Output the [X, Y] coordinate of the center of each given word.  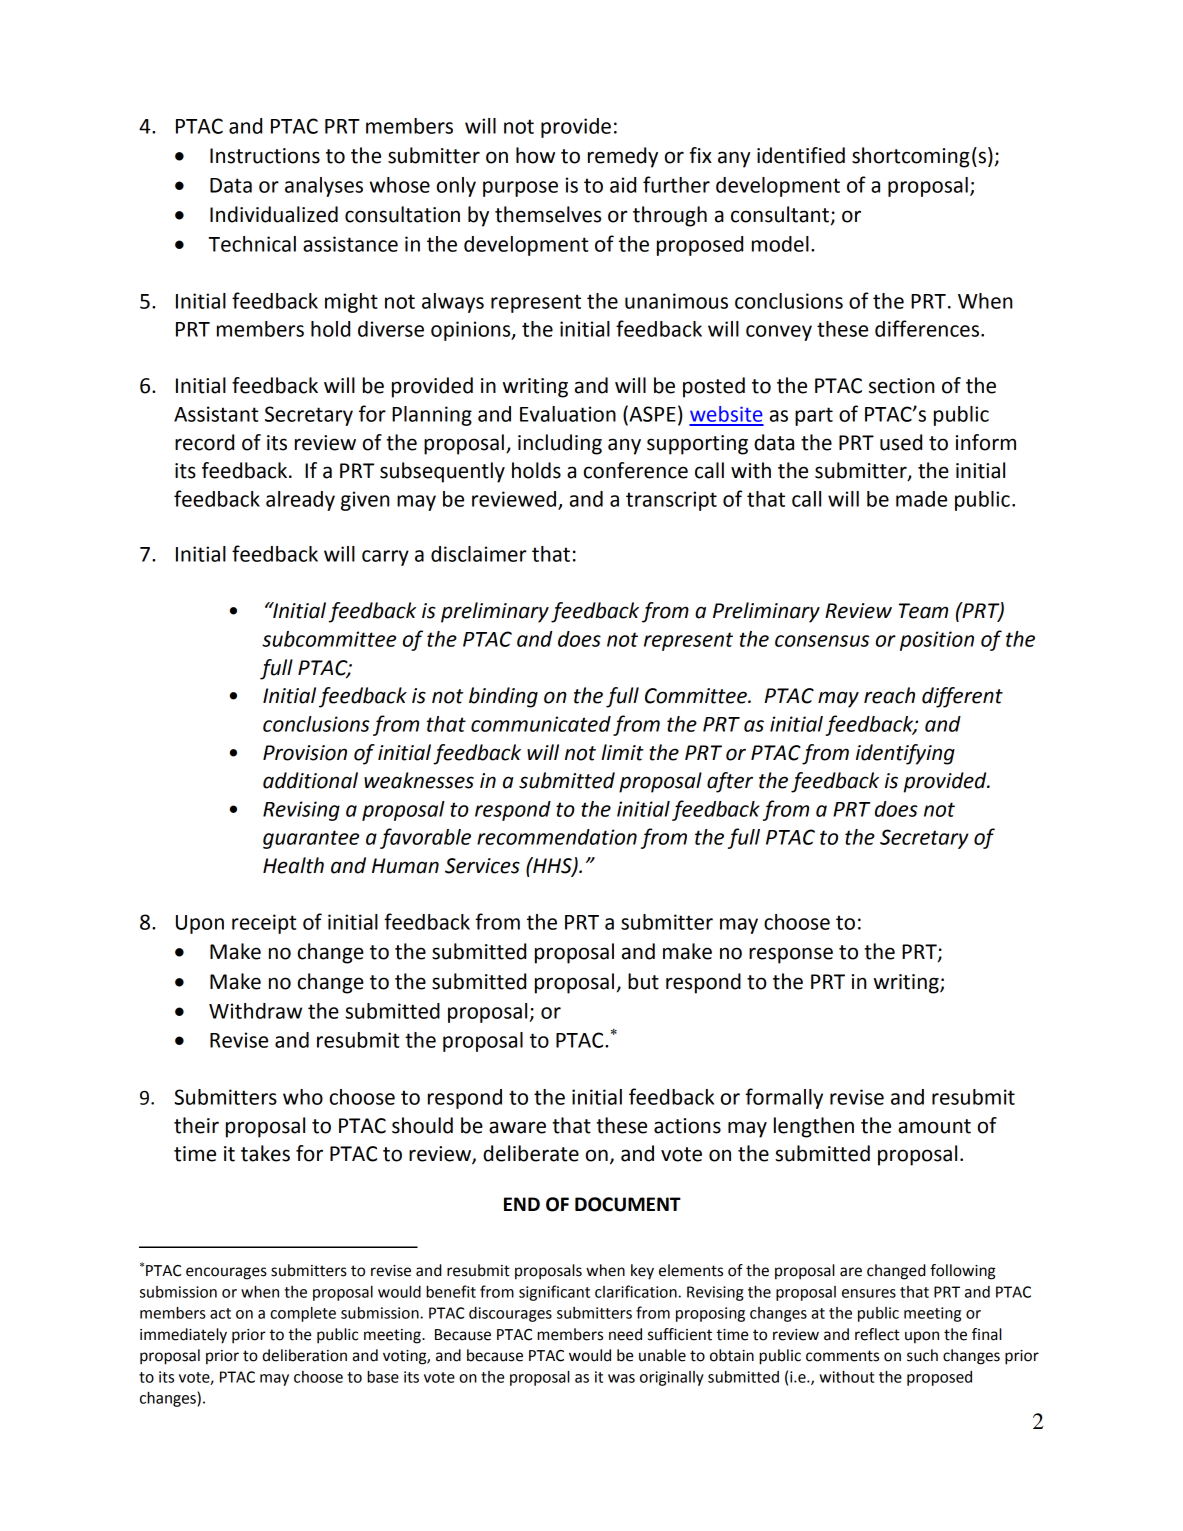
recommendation [557, 837]
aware [517, 1127]
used [901, 442]
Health [293, 865]
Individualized [274, 214]
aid [623, 185]
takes [265, 1153]
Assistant [216, 414]
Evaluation [568, 414]
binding [503, 697]
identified [801, 155]
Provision [305, 753]
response [791, 955]
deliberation [305, 1355]
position [937, 641]
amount [934, 1126]
